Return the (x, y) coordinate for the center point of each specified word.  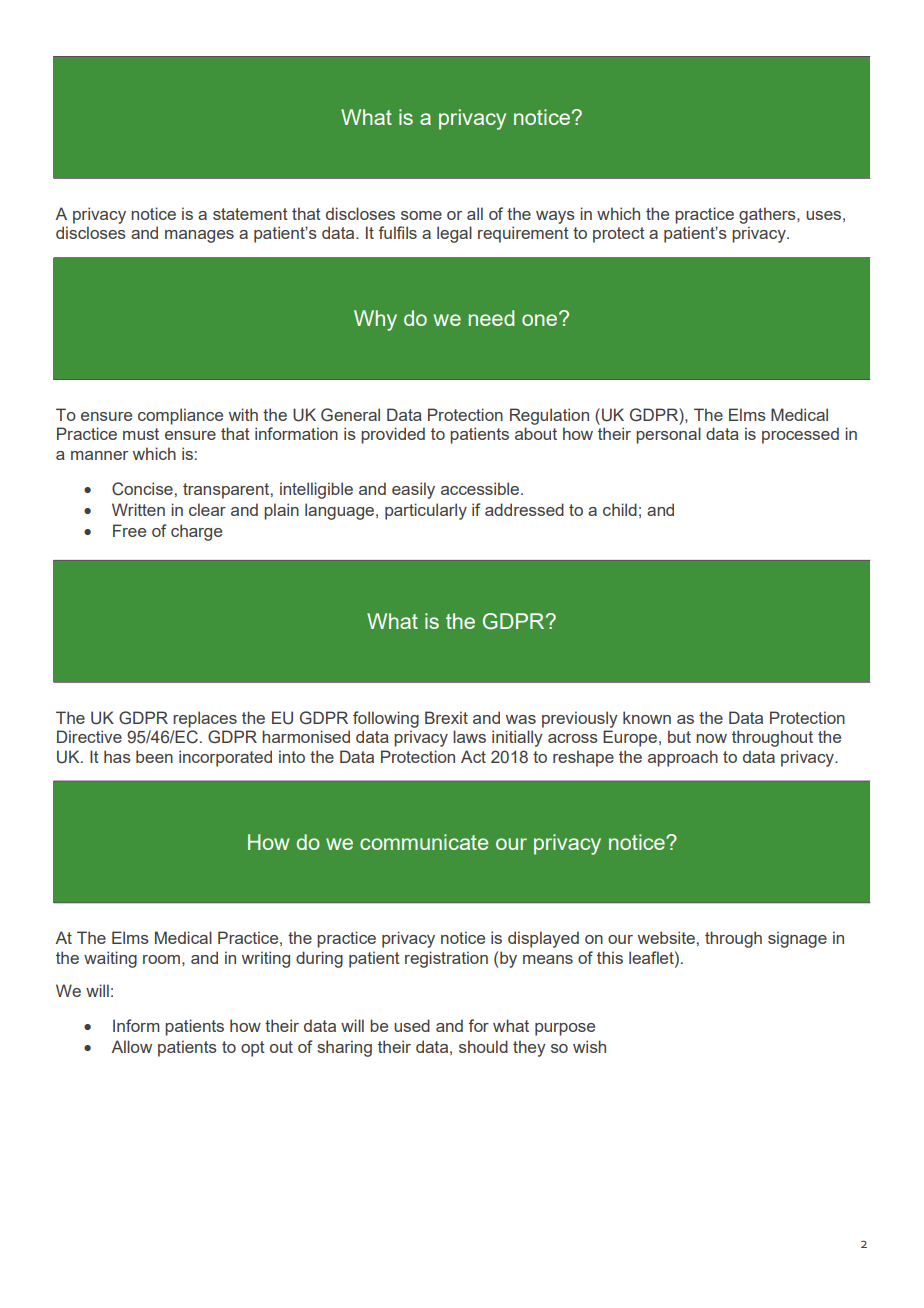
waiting (110, 959)
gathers (768, 215)
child (620, 509)
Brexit (446, 717)
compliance (180, 416)
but (679, 736)
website (666, 937)
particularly (426, 511)
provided (393, 435)
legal (454, 234)
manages (199, 236)
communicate (424, 842)
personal (668, 435)
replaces (205, 719)
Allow (131, 1046)
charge (196, 532)
